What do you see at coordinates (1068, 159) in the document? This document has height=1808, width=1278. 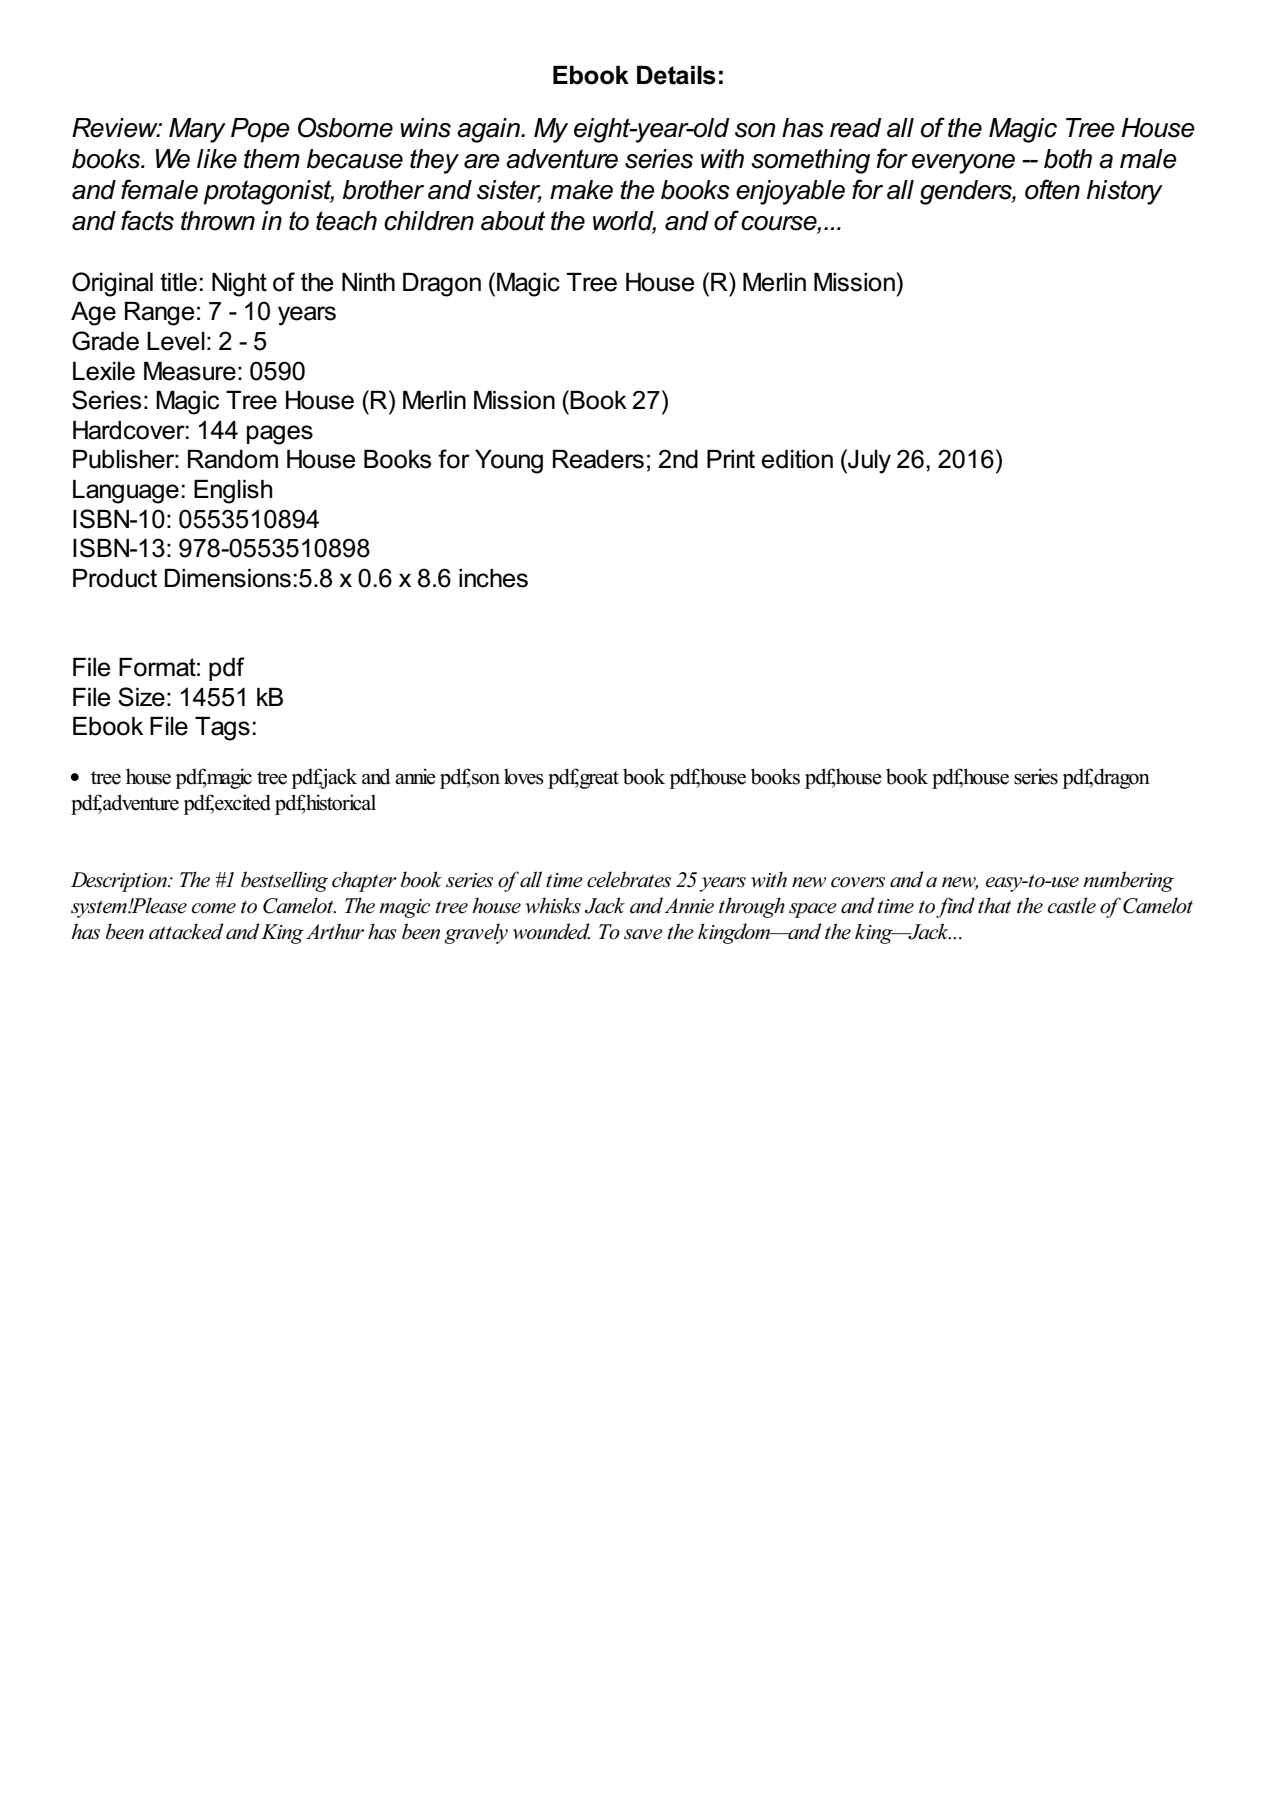 I see `both` at bounding box center [1068, 159].
